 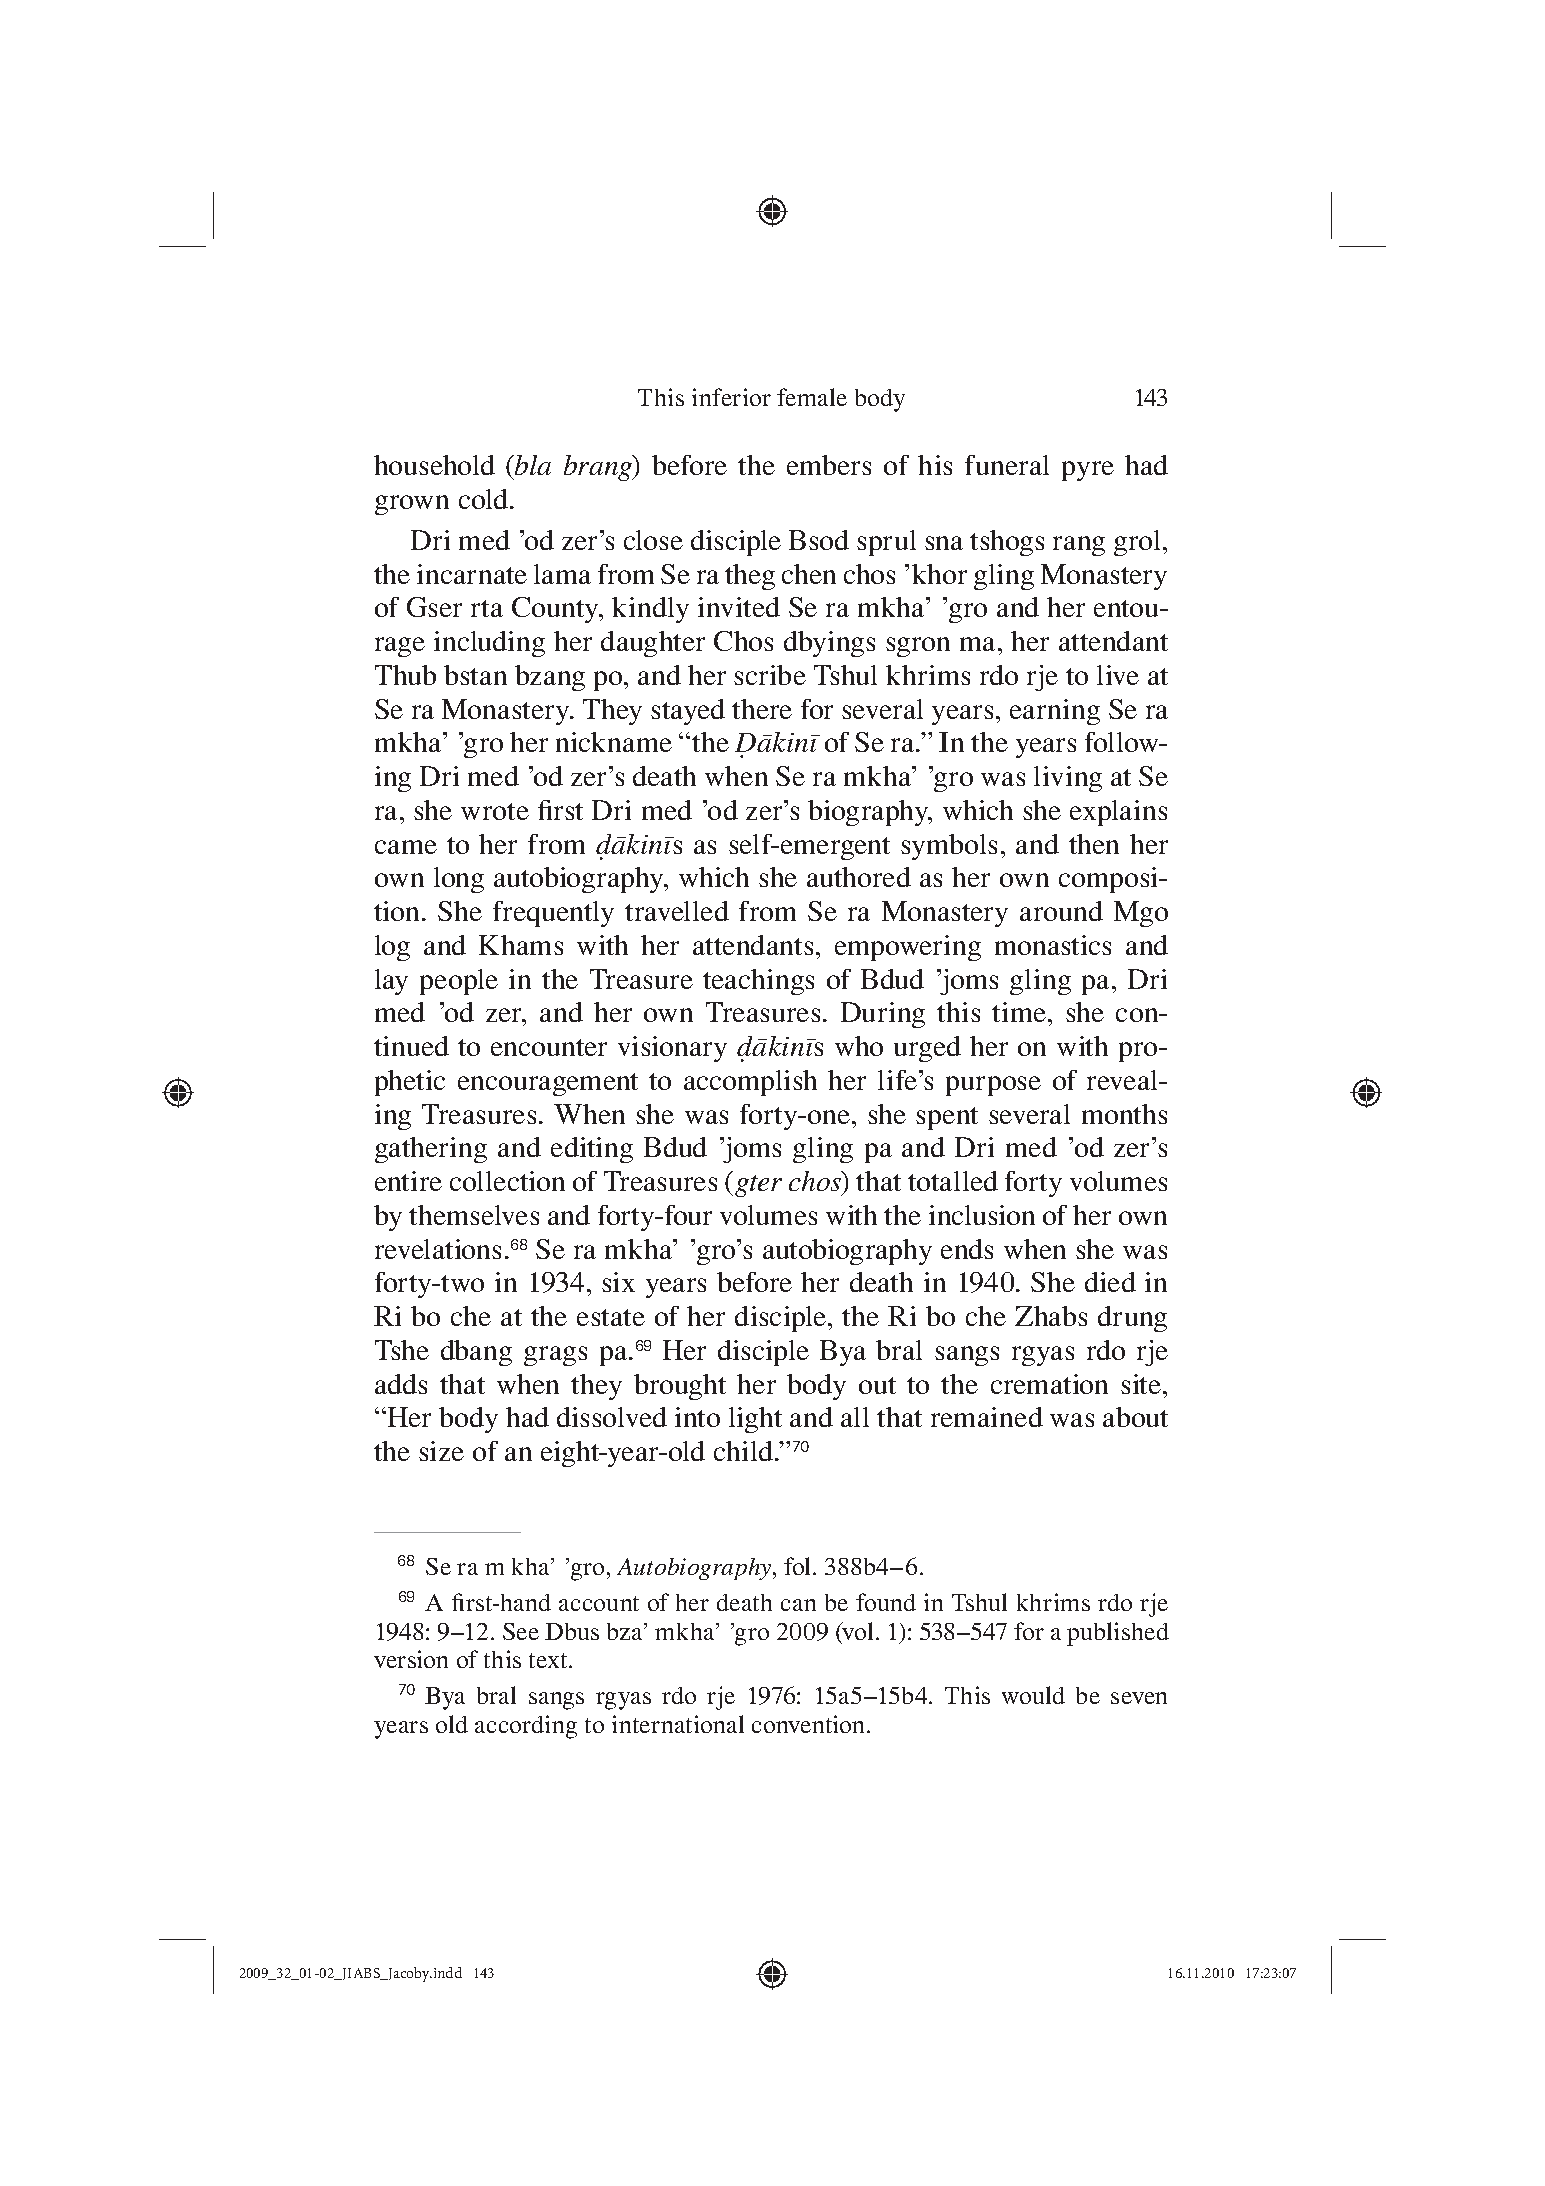 I want to click on pyre, so click(x=1088, y=471).
